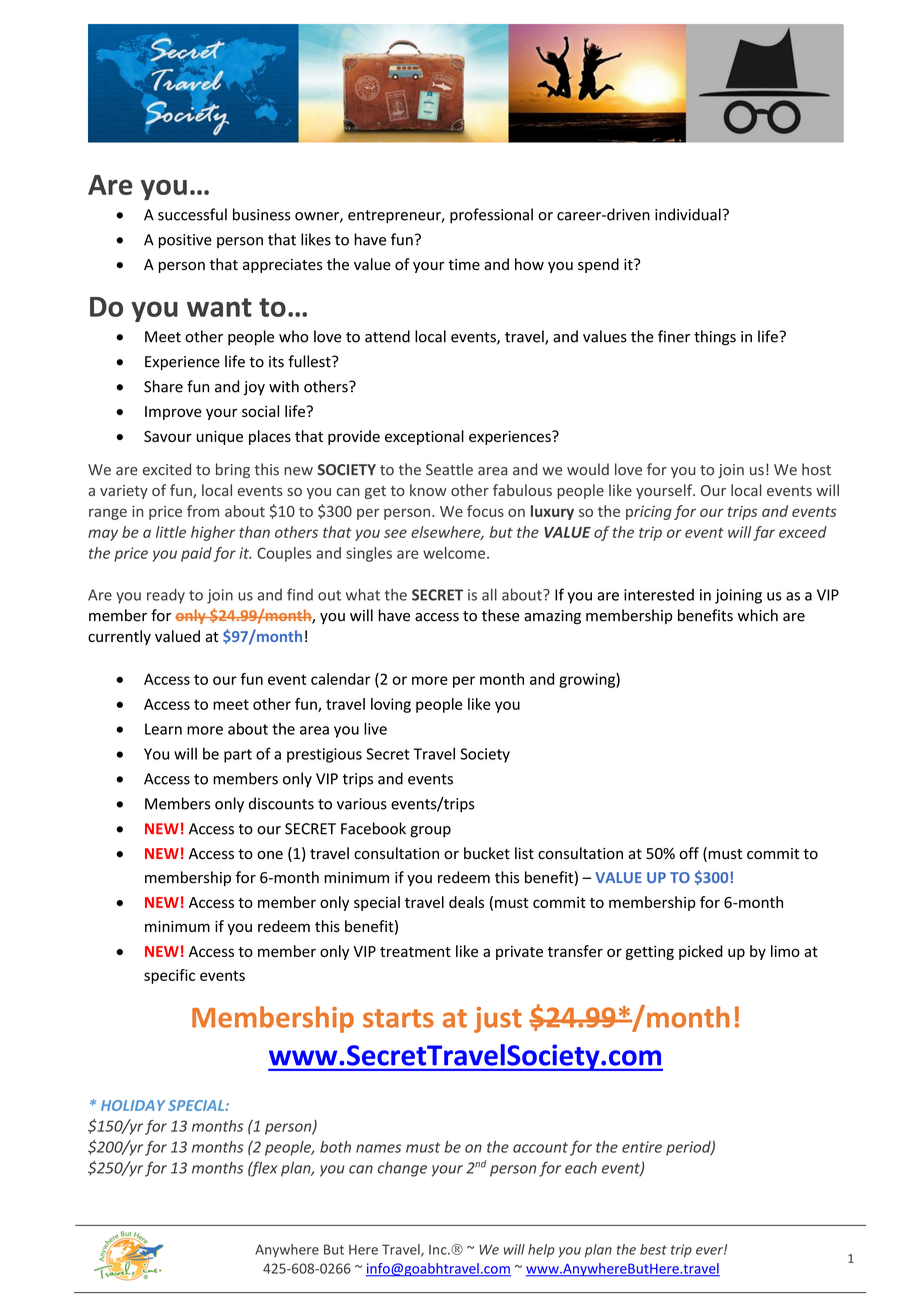  What do you see at coordinates (464, 264) in the screenshot?
I see `time` at bounding box center [464, 264].
